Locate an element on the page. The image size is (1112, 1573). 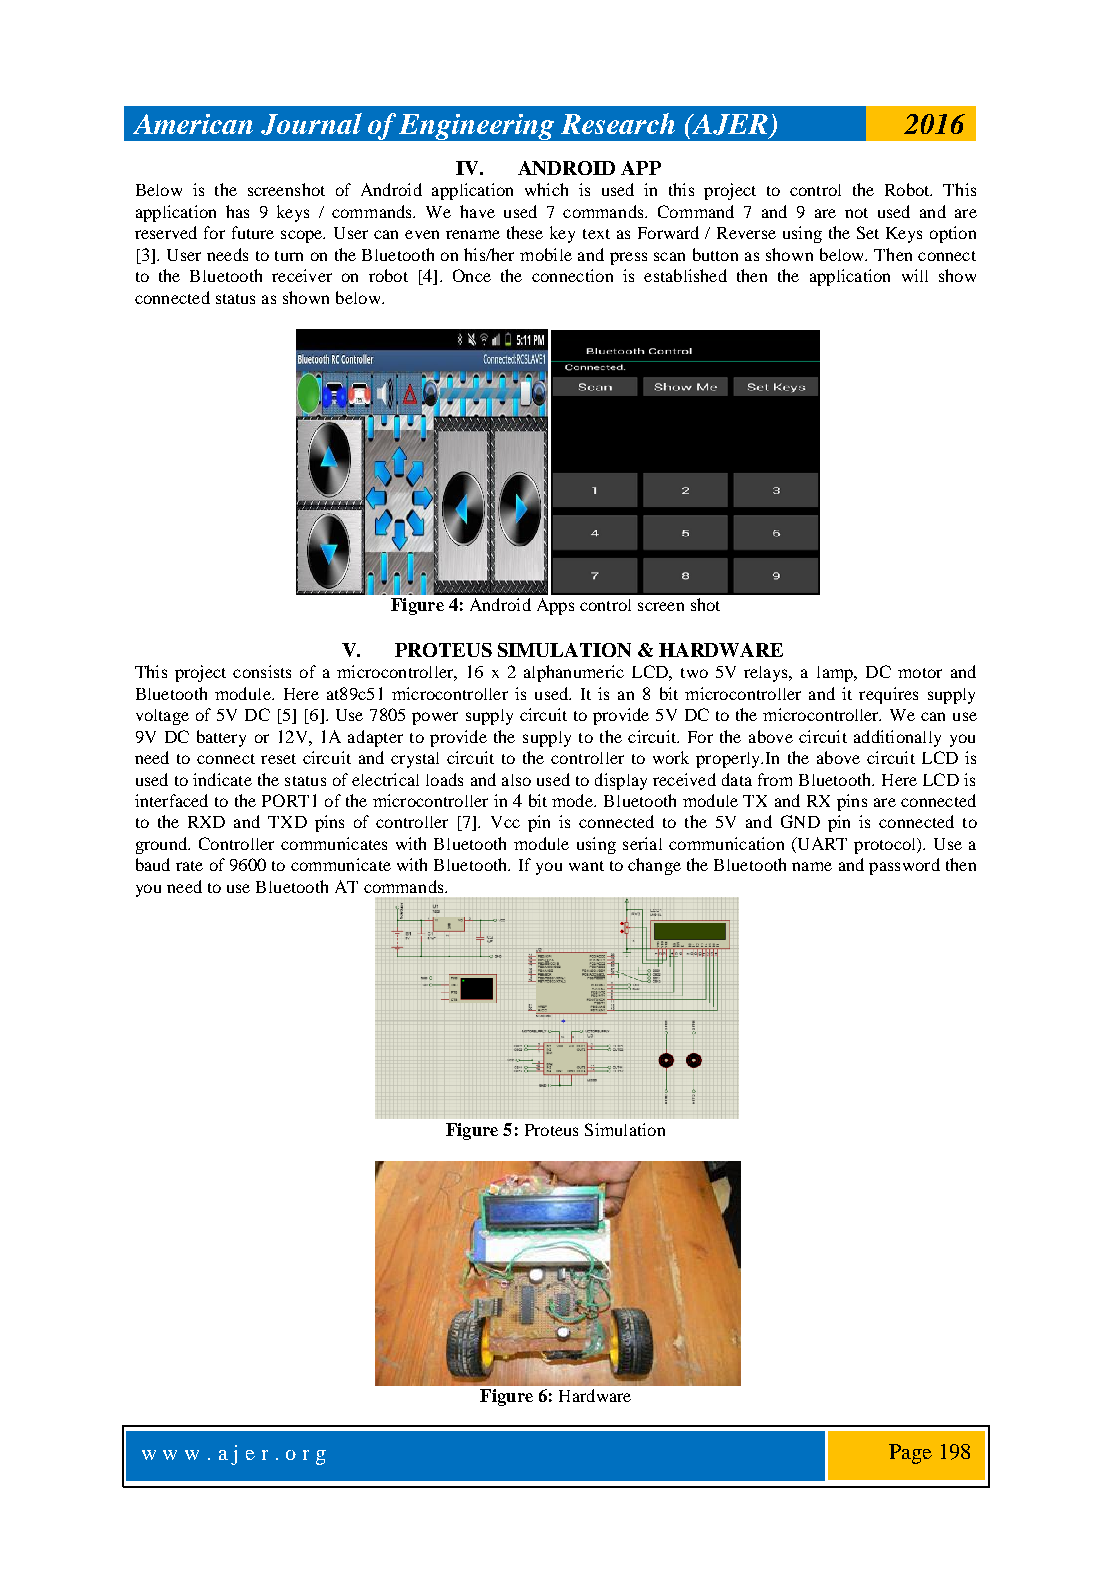
indicate is located at coordinates (222, 779).
